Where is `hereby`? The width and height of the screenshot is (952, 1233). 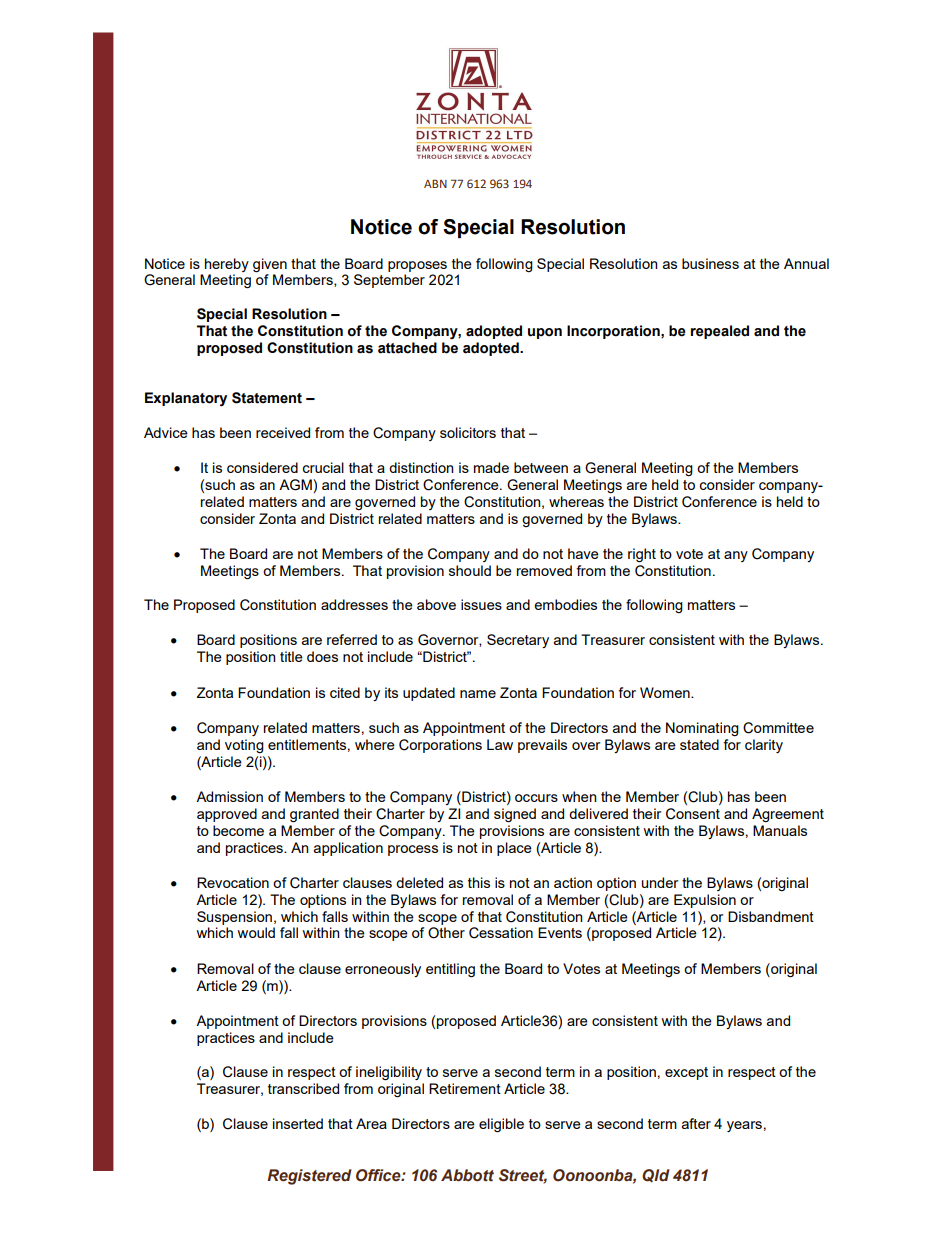 hereby is located at coordinates (227, 265).
